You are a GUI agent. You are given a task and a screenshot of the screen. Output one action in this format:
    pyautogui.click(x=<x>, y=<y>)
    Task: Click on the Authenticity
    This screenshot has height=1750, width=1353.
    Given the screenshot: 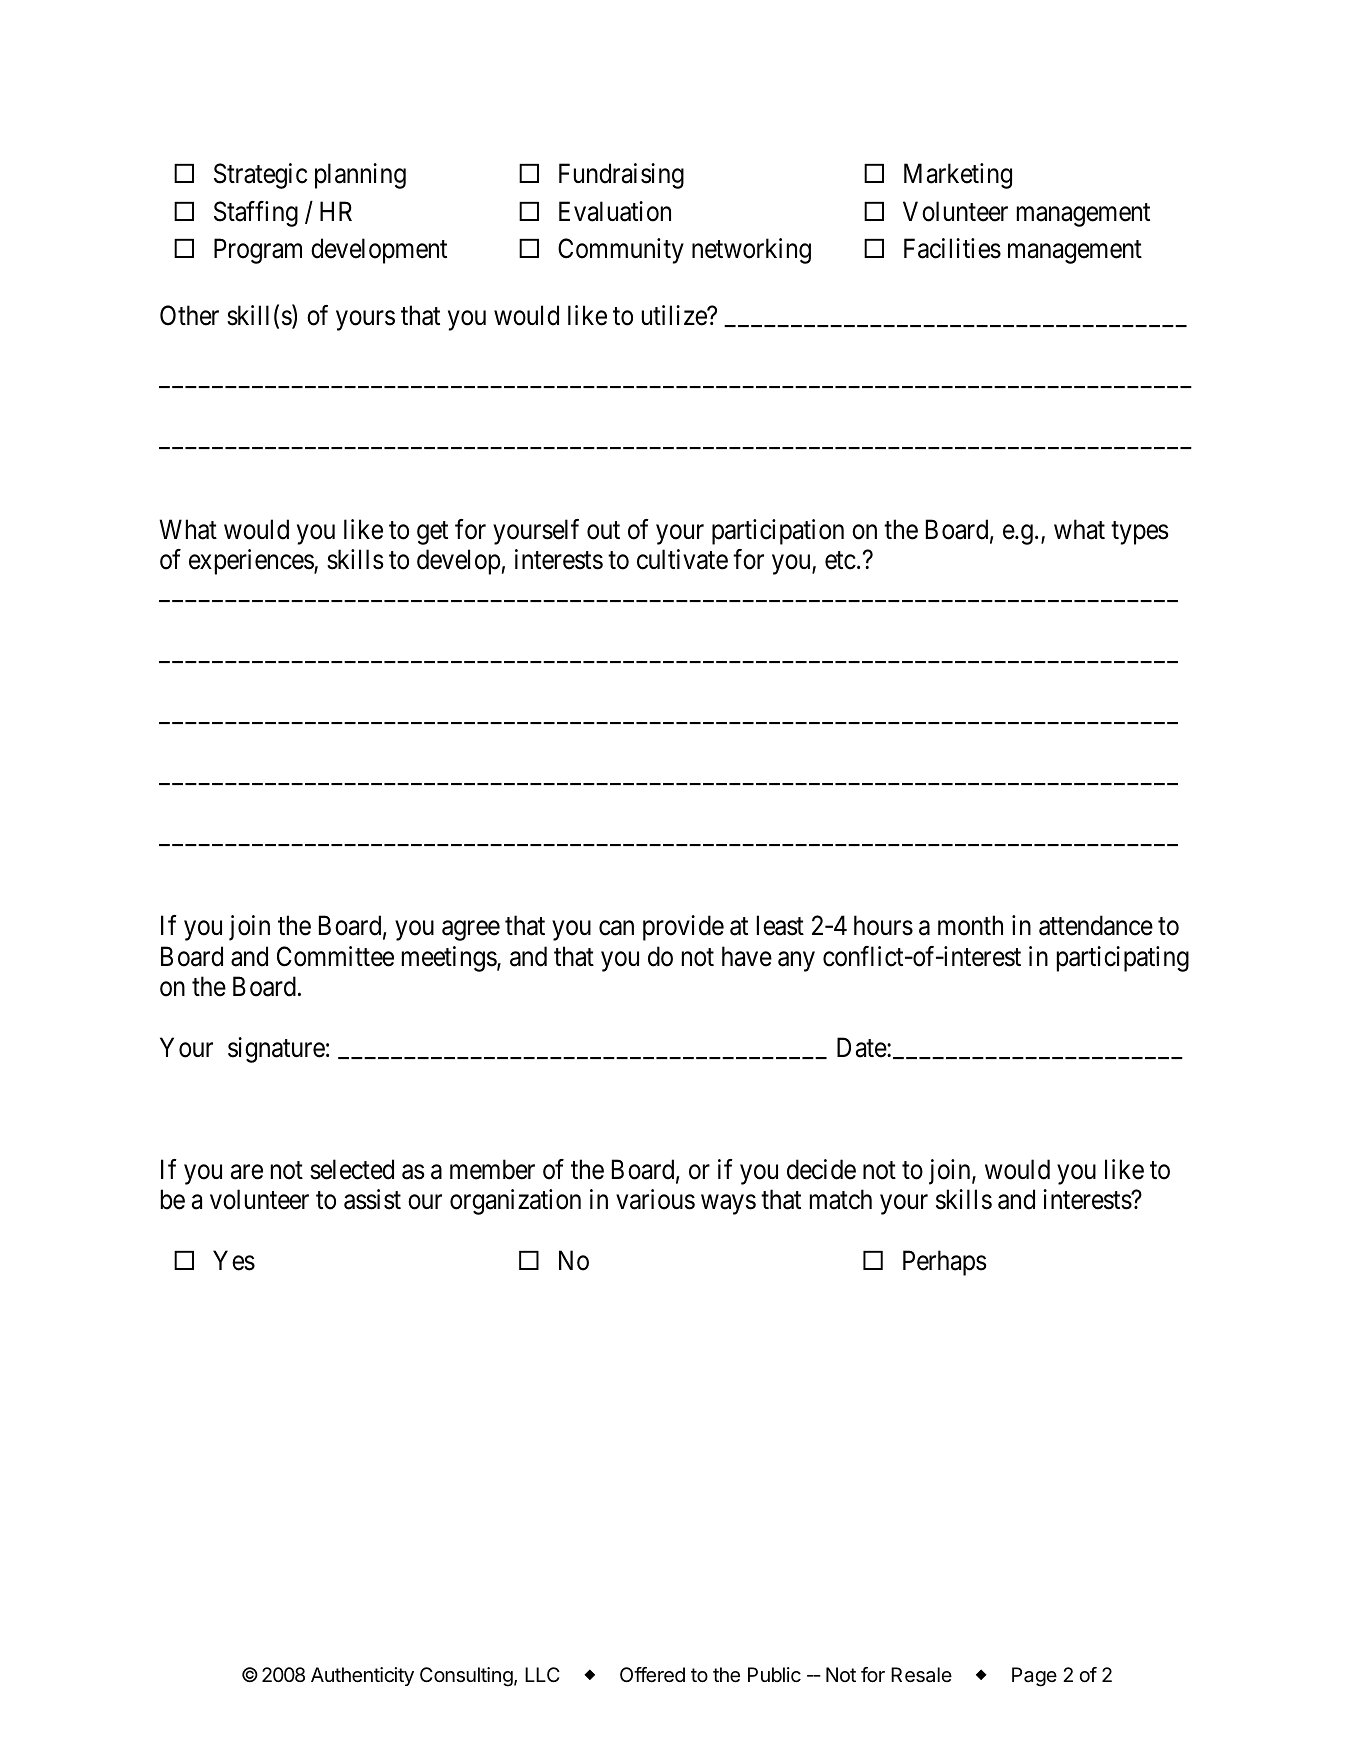 What is the action you would take?
    pyautogui.click(x=362, y=1676)
